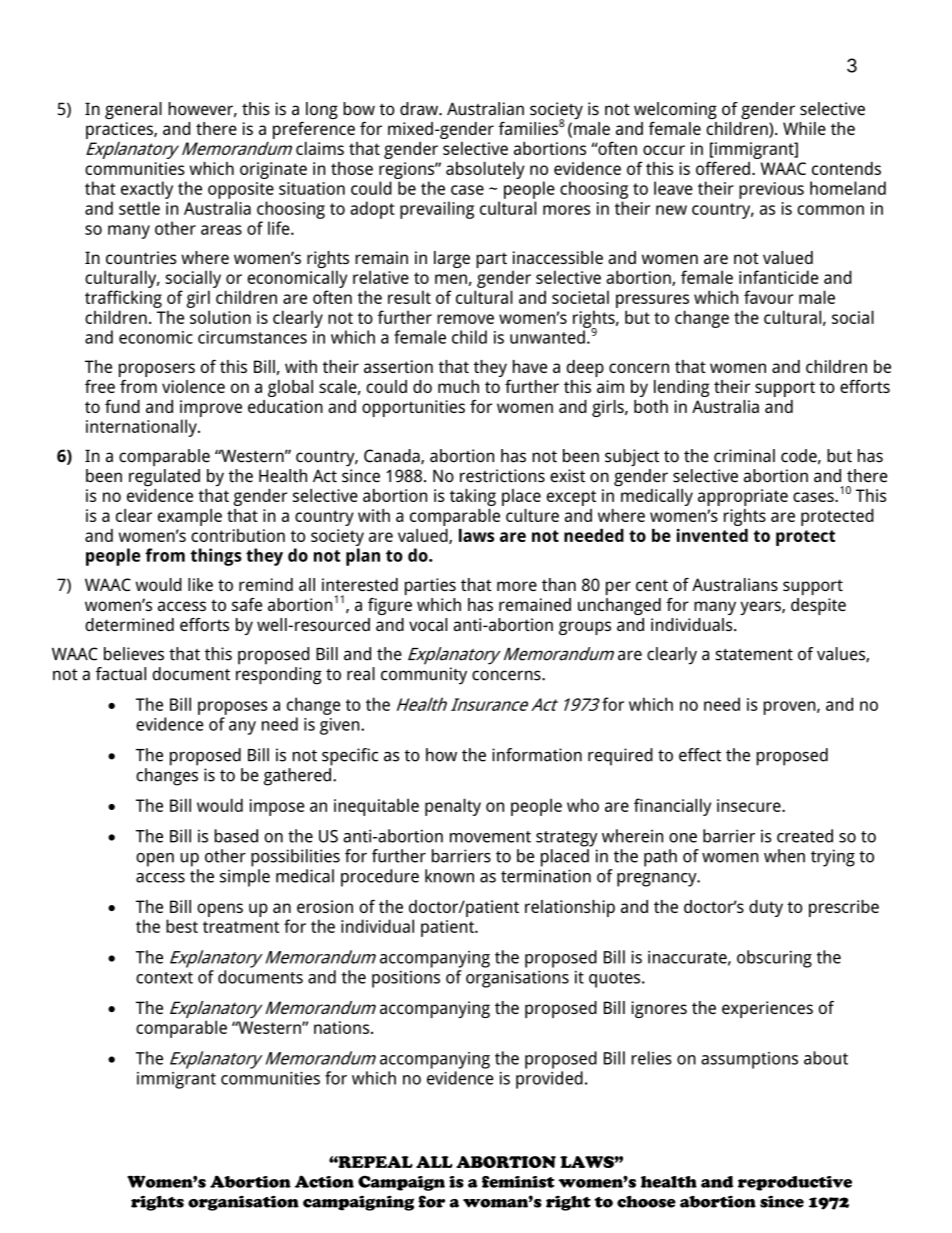 The image size is (952, 1233). Describe the element at coordinates (236, 836) in the screenshot. I see `based` at that location.
